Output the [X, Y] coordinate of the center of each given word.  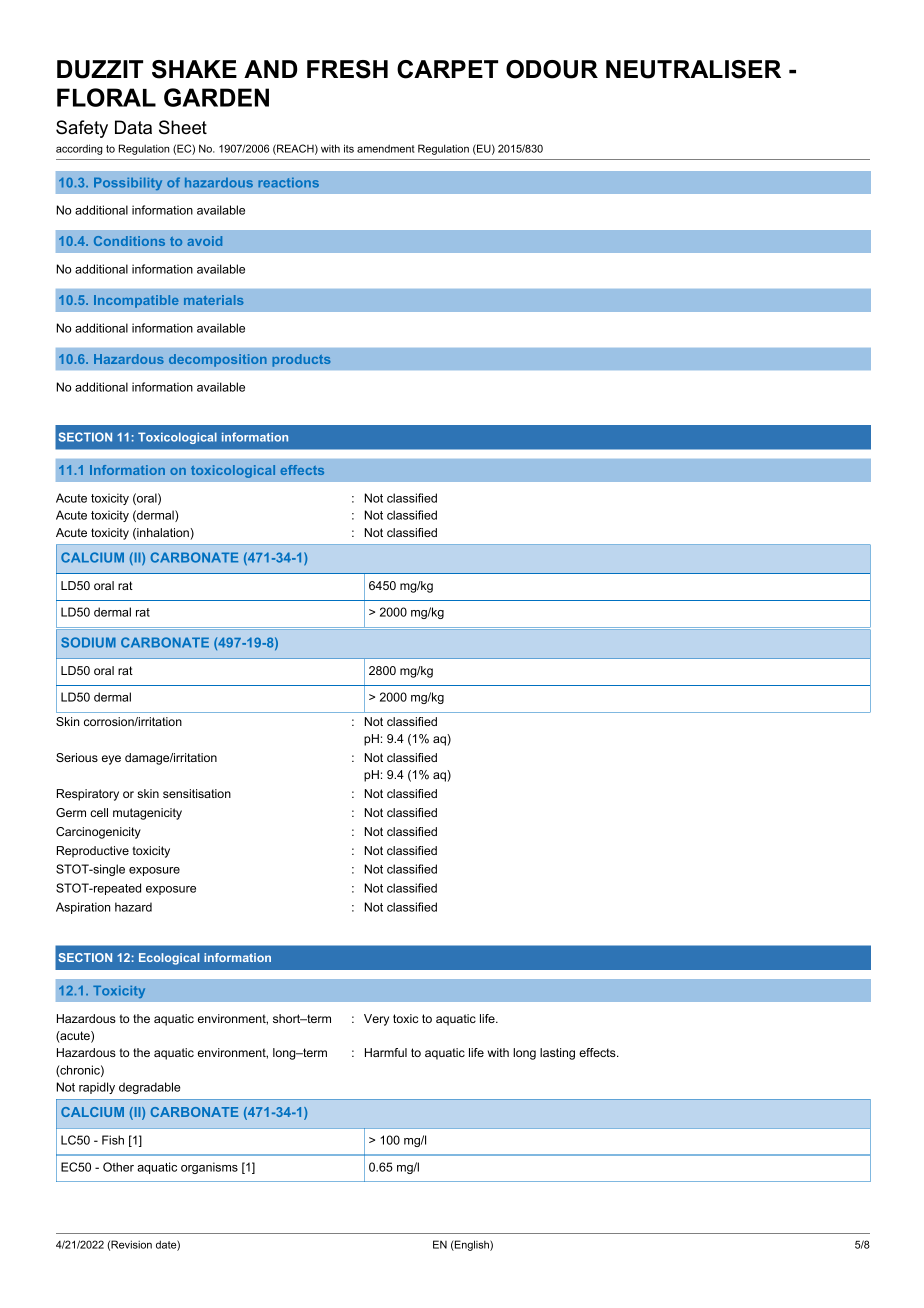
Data [133, 127]
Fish [113, 1140]
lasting [557, 1054]
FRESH [347, 69]
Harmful [386, 1052]
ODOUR [552, 69]
